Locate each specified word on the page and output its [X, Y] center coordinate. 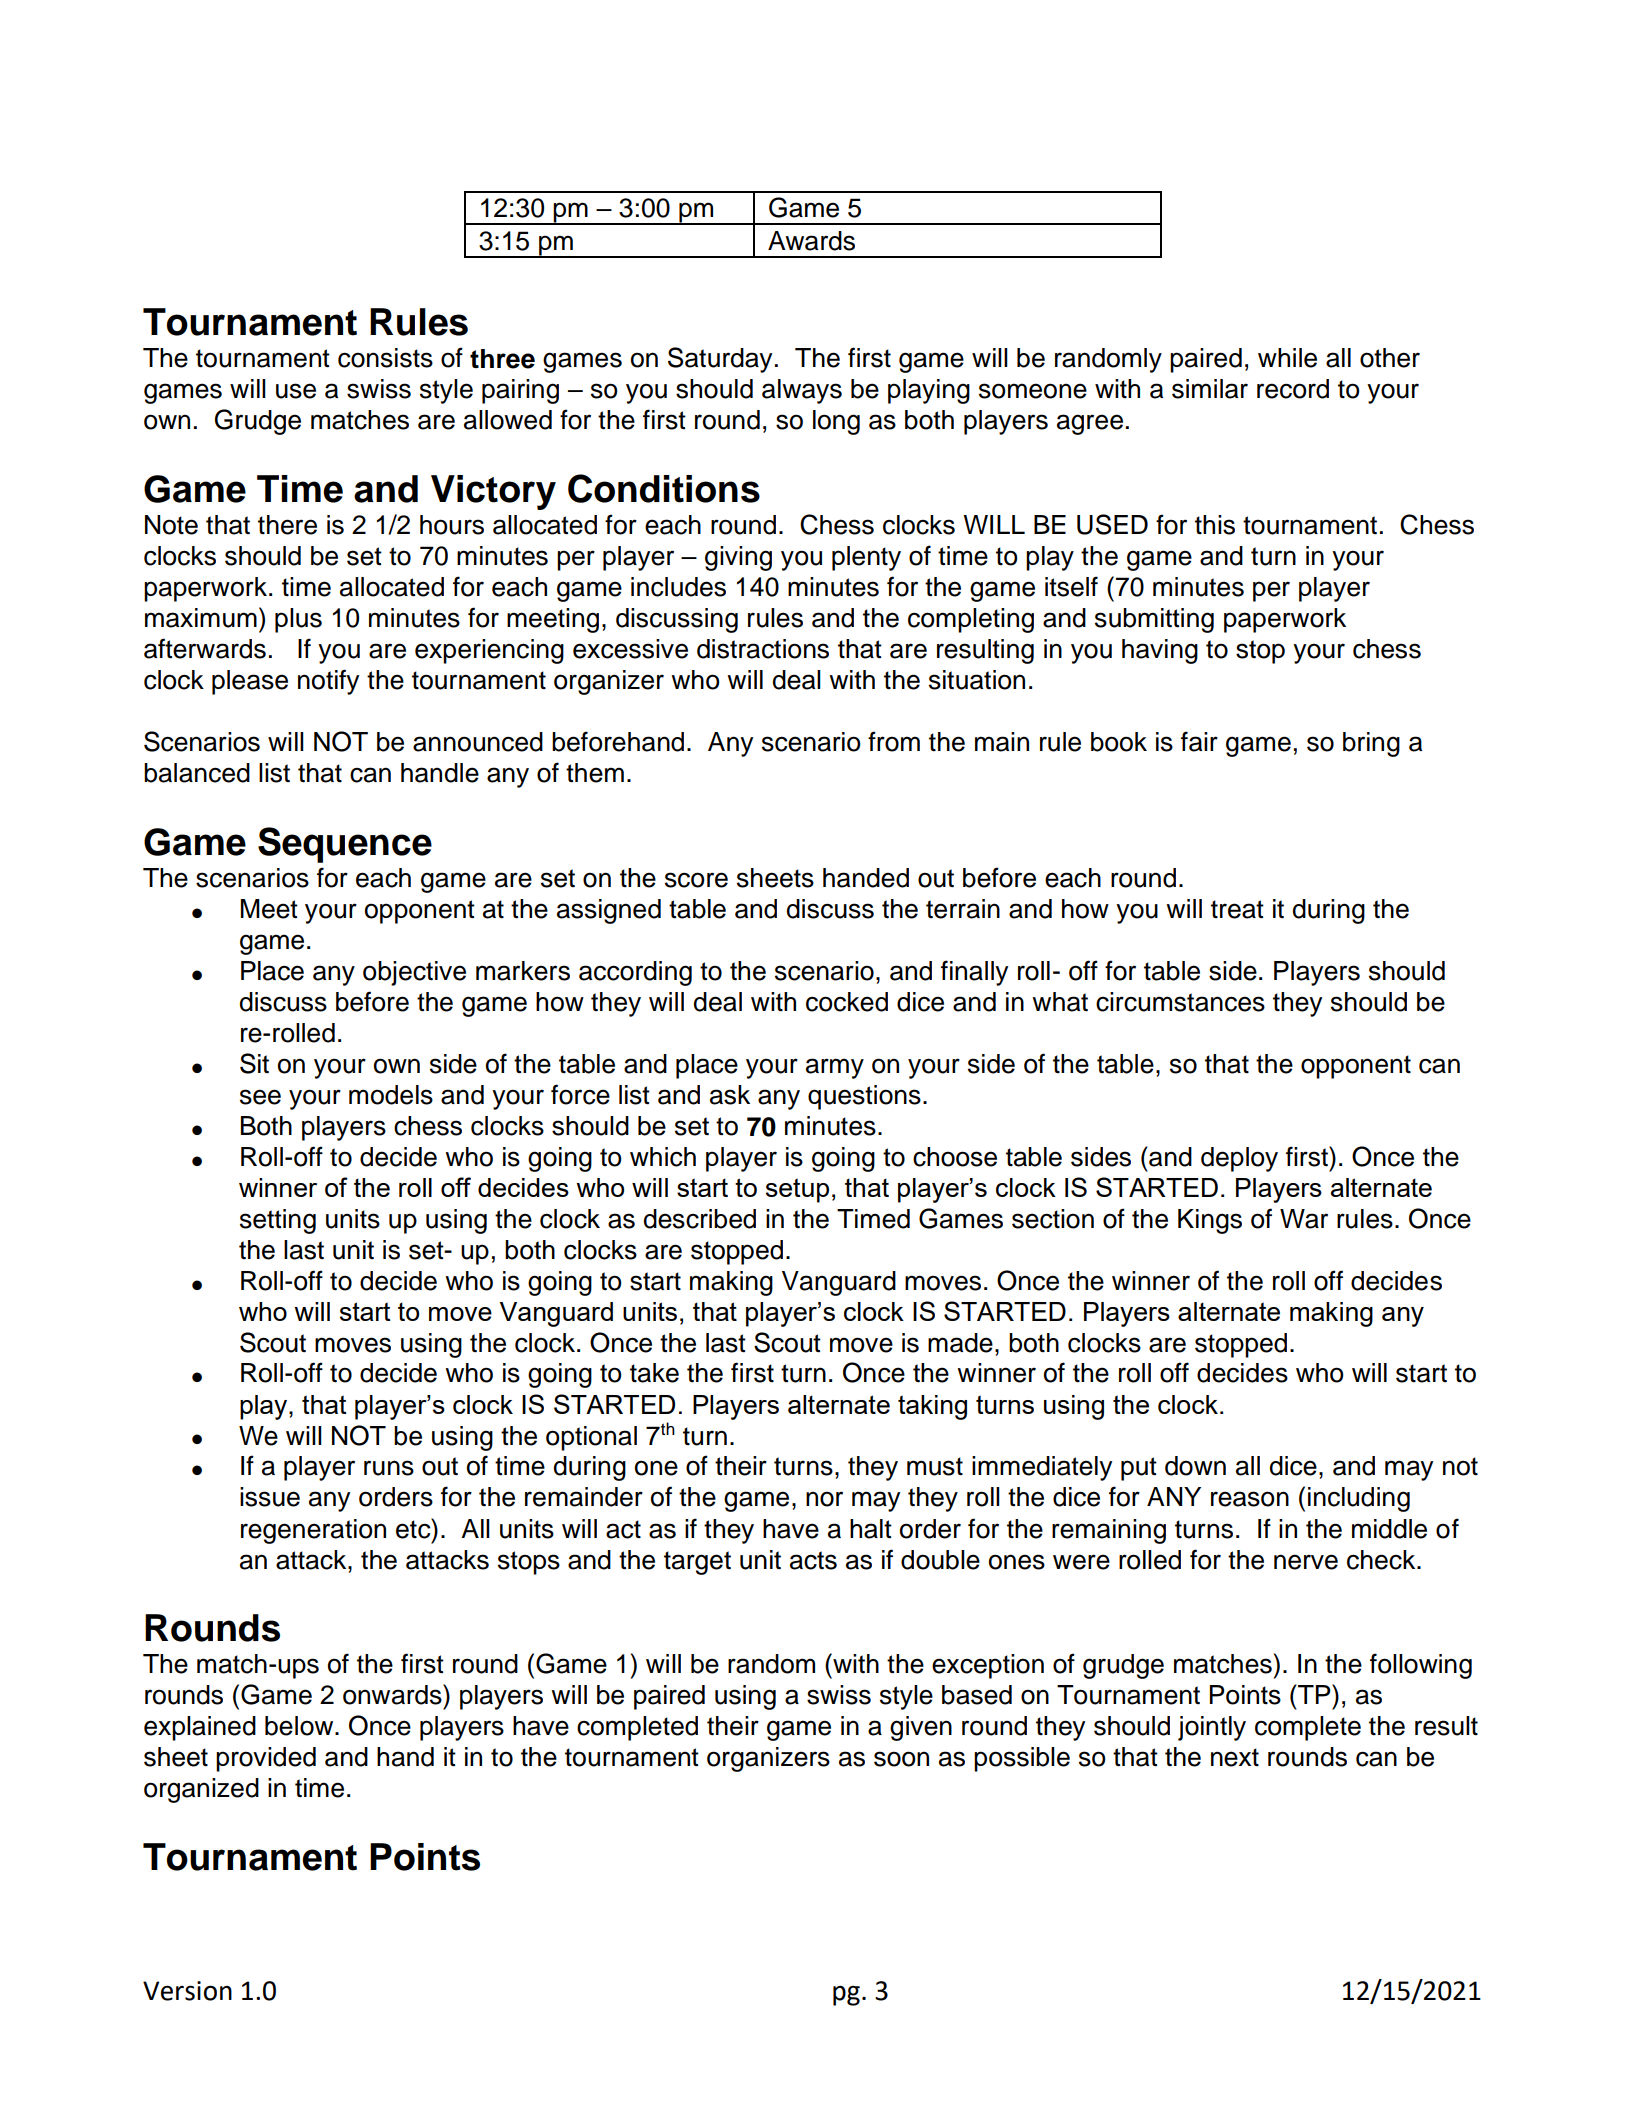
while [1287, 358]
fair [1199, 741]
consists [385, 358]
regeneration [313, 1531]
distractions [763, 649]
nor [824, 1499]
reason [1250, 1499]
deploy [1239, 1159]
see [260, 1097]
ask [730, 1095]
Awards [811, 241]
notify [328, 682]
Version [187, 1991]
